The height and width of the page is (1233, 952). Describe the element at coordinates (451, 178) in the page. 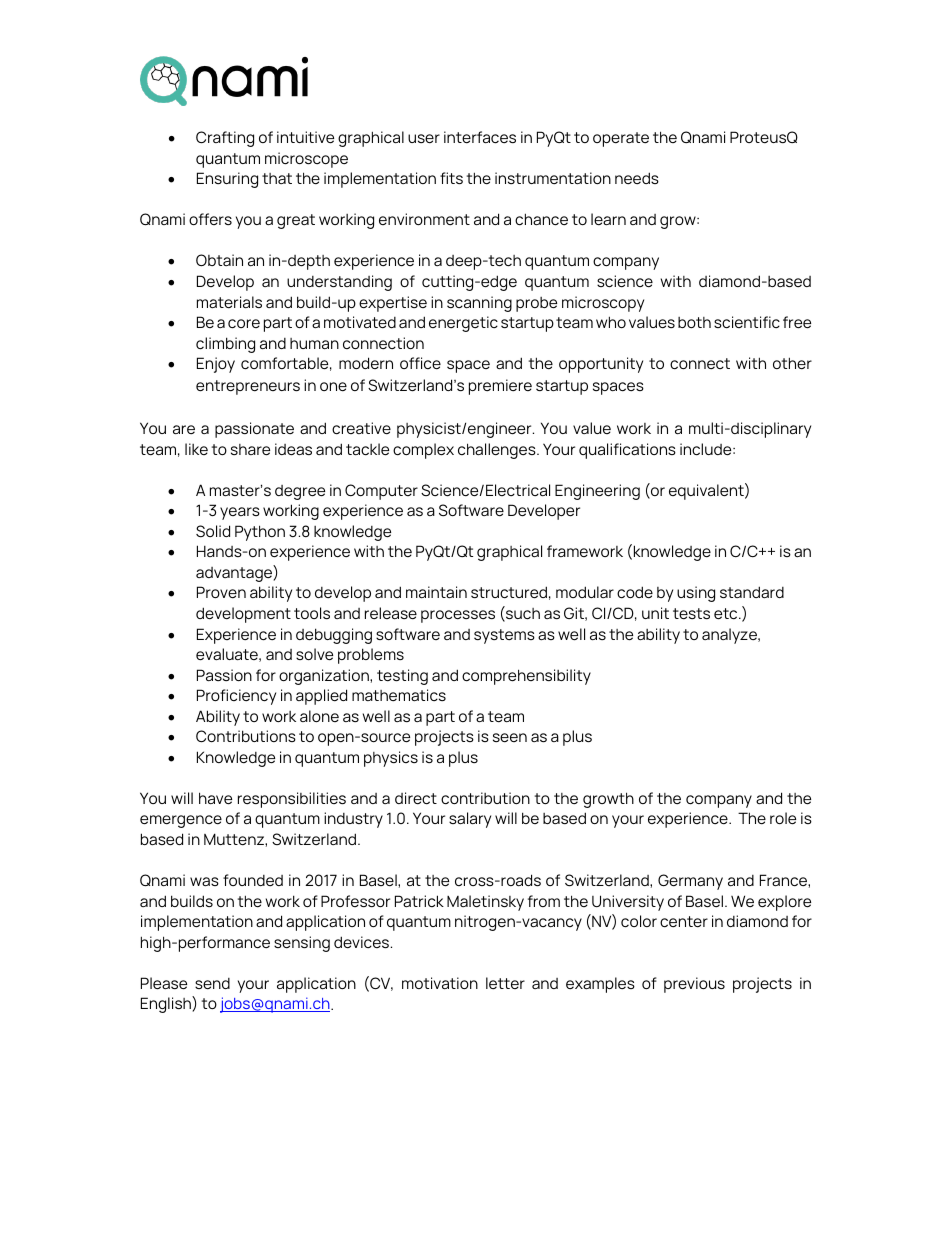

I see `fits` at that location.
